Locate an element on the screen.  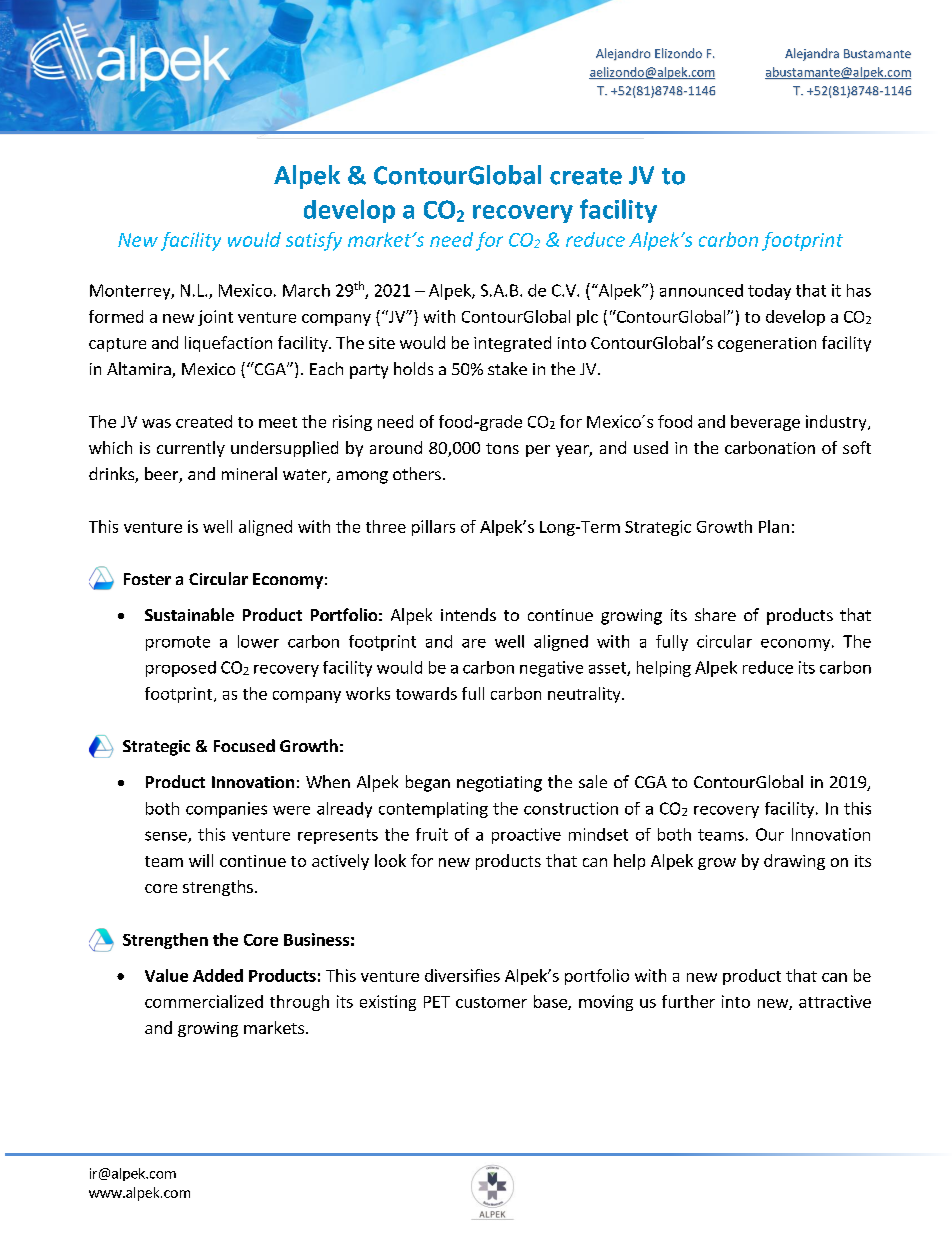
Plan is located at coordinates (774, 526).
